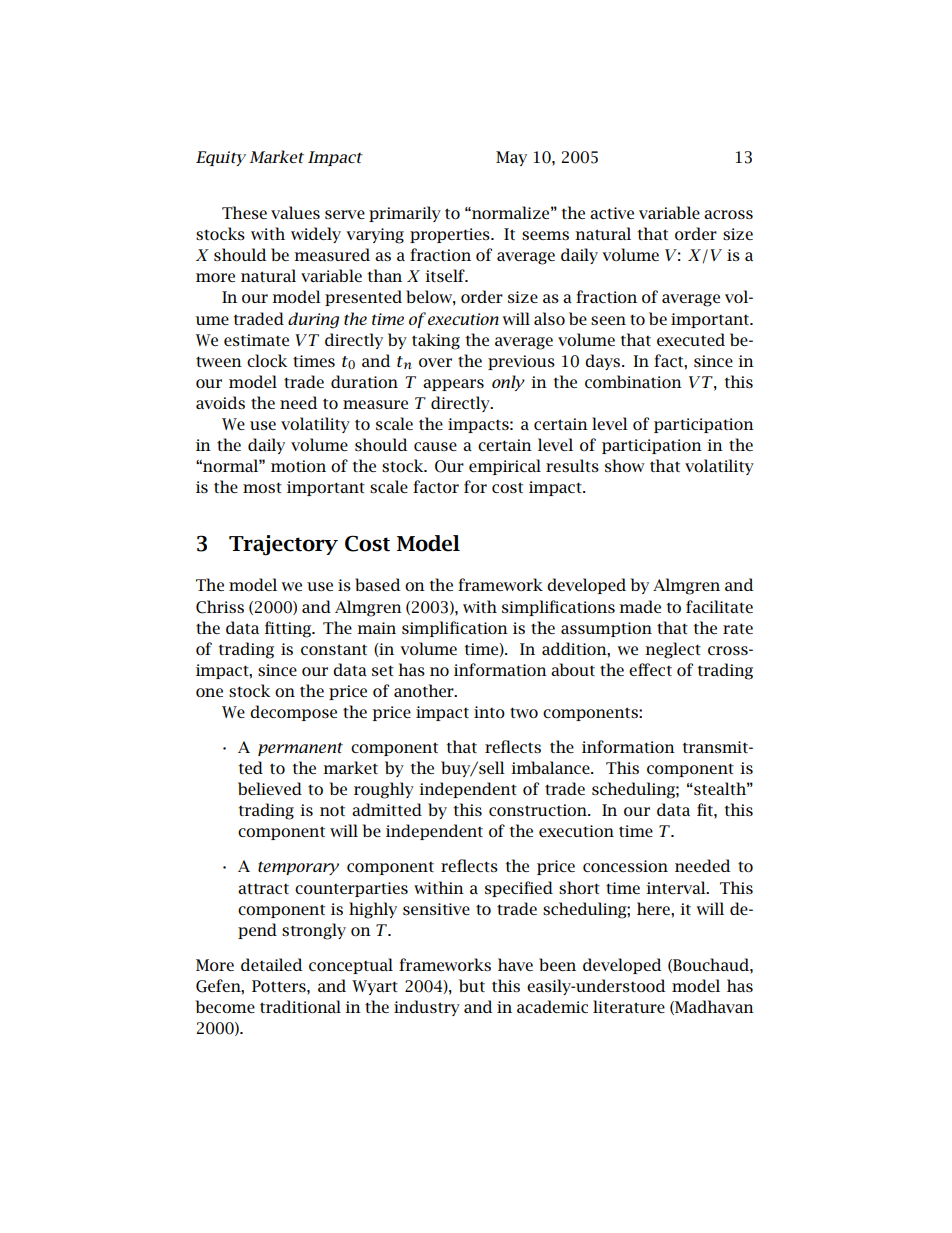 Image resolution: width=952 pixels, height=1233 pixels. I want to click on May, so click(511, 158).
